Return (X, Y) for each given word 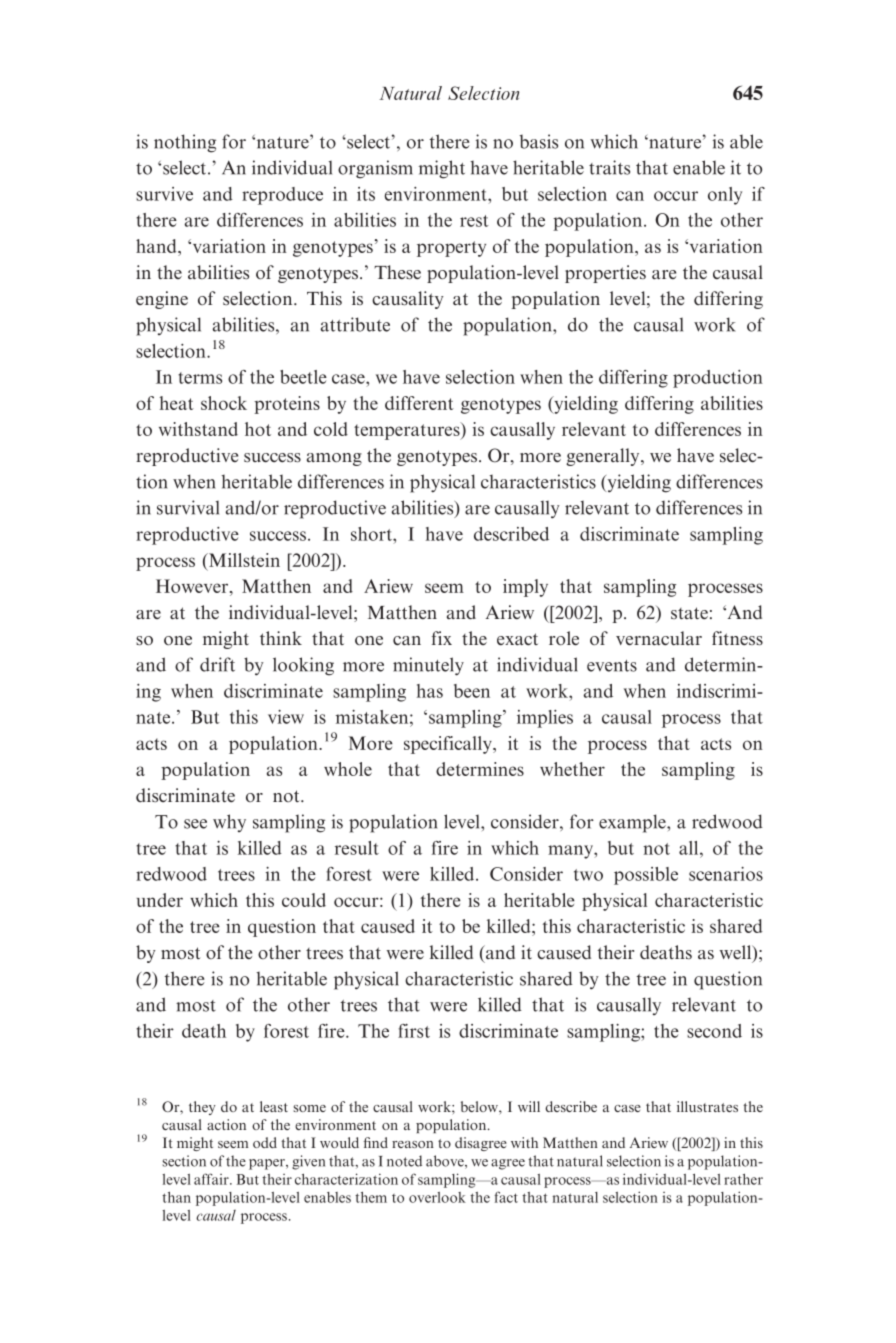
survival (188, 507)
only (725, 196)
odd (265, 1142)
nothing (185, 143)
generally (604, 457)
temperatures (408, 431)
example (633, 823)
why (229, 823)
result (357, 848)
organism (375, 169)
